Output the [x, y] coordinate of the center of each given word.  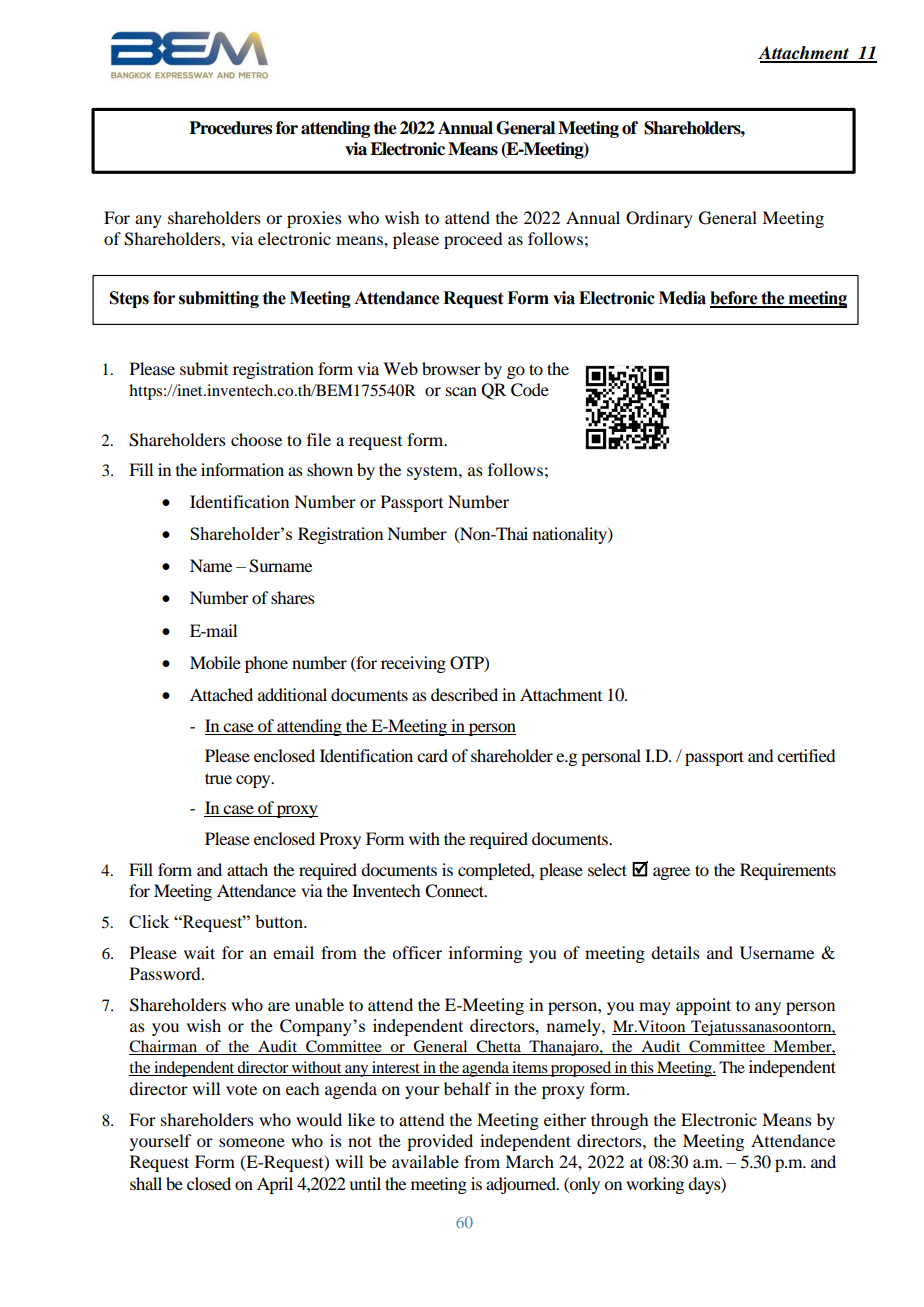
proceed [473, 240]
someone [252, 1142]
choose [256, 439]
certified [806, 755]
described [464, 694]
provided [440, 1142]
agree [671, 873]
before [735, 299]
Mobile [215, 662]
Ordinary [659, 219]
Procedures [230, 128]
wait [199, 952]
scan [461, 391]
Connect [455, 891]
